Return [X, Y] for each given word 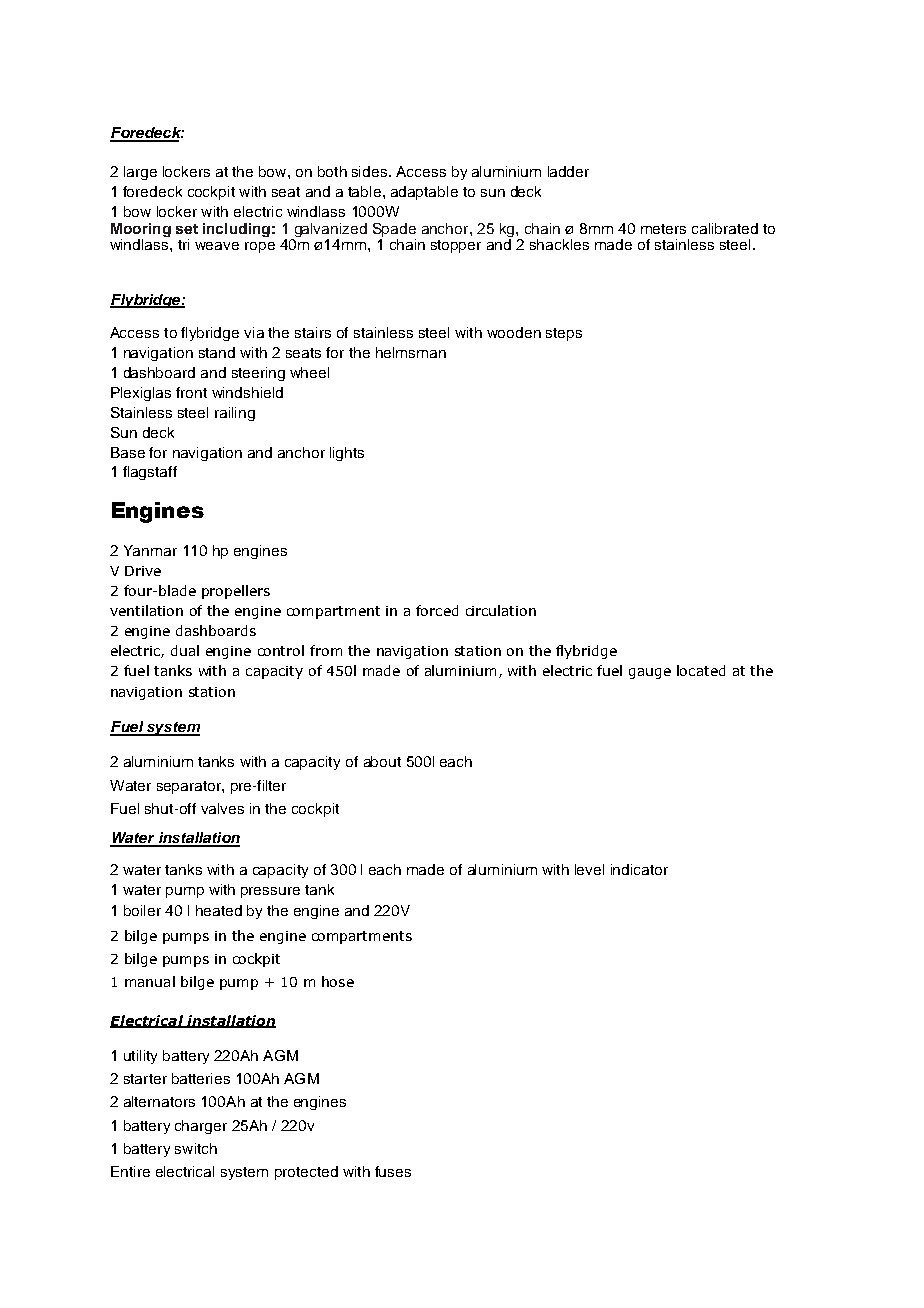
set [187, 229]
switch [196, 1148]
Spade [394, 231]
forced [437, 610]
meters [663, 229]
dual [185, 650]
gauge [650, 673]
